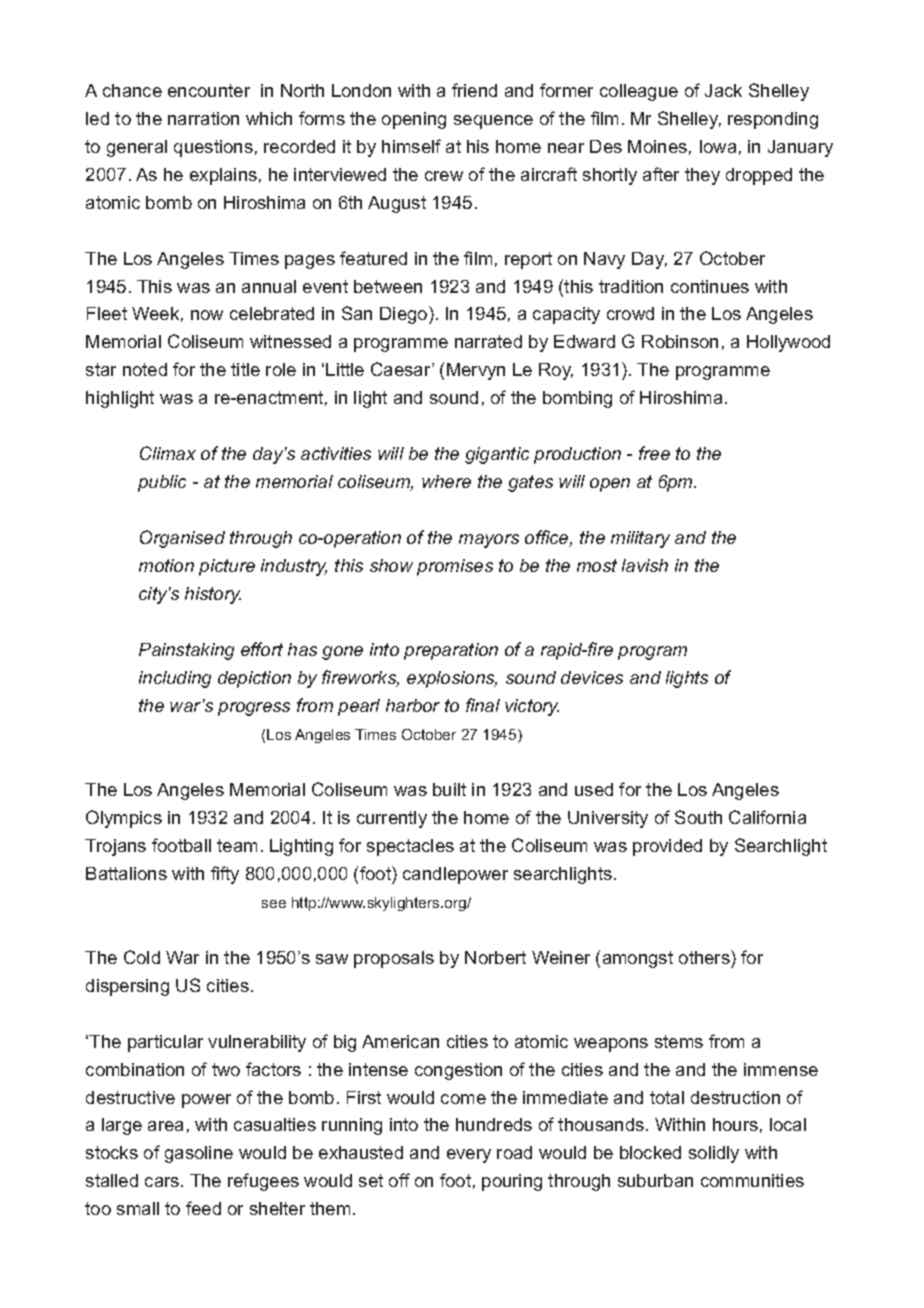  Describe the element at coordinates (495, 957) in the image. I see `Norbert` at that location.
